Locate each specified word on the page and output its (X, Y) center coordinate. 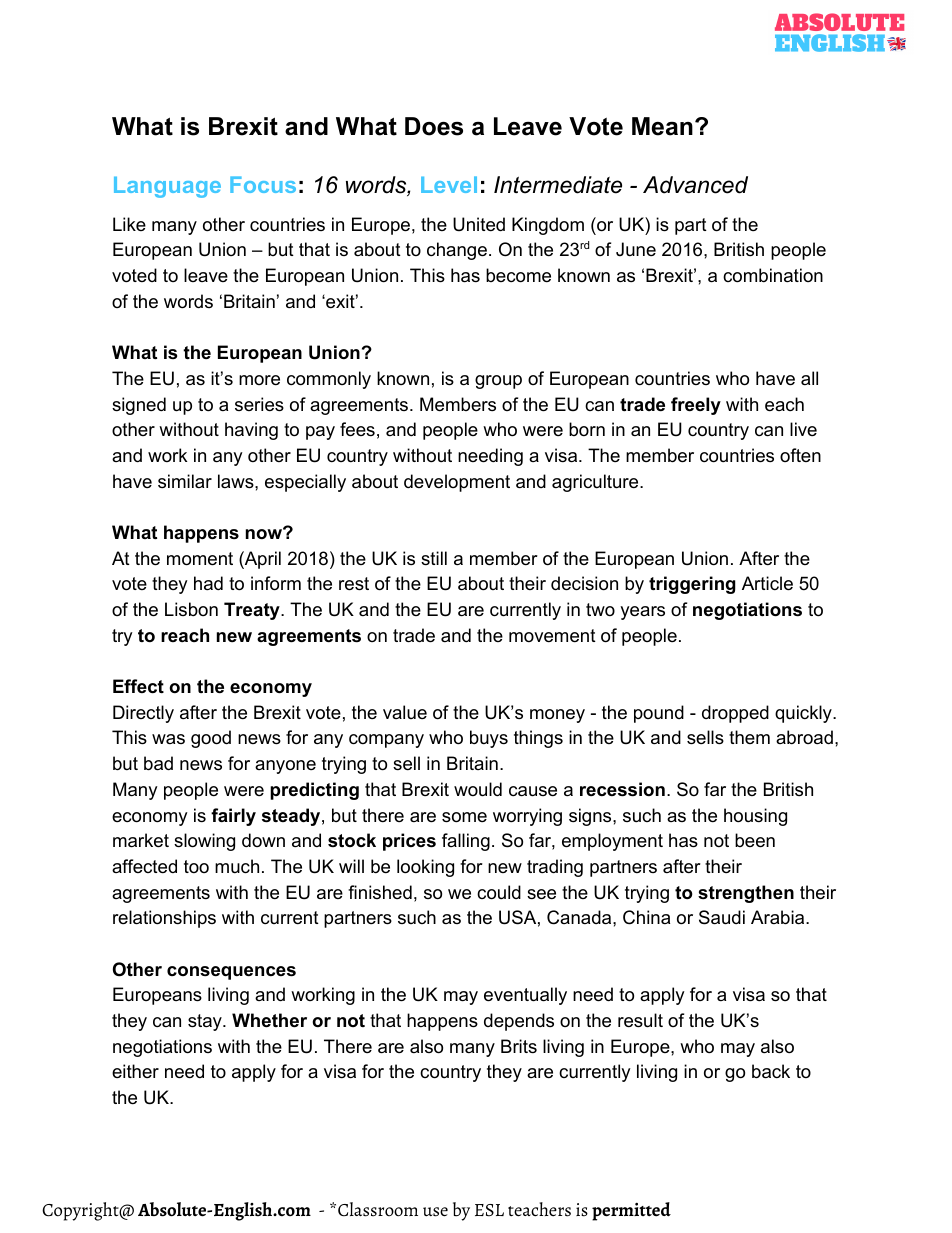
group (498, 382)
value (405, 712)
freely (696, 406)
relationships (164, 919)
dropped (735, 714)
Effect (138, 686)
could (499, 892)
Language (167, 187)
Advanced (695, 185)
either (135, 1071)
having (251, 431)
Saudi (722, 917)
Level (449, 184)
